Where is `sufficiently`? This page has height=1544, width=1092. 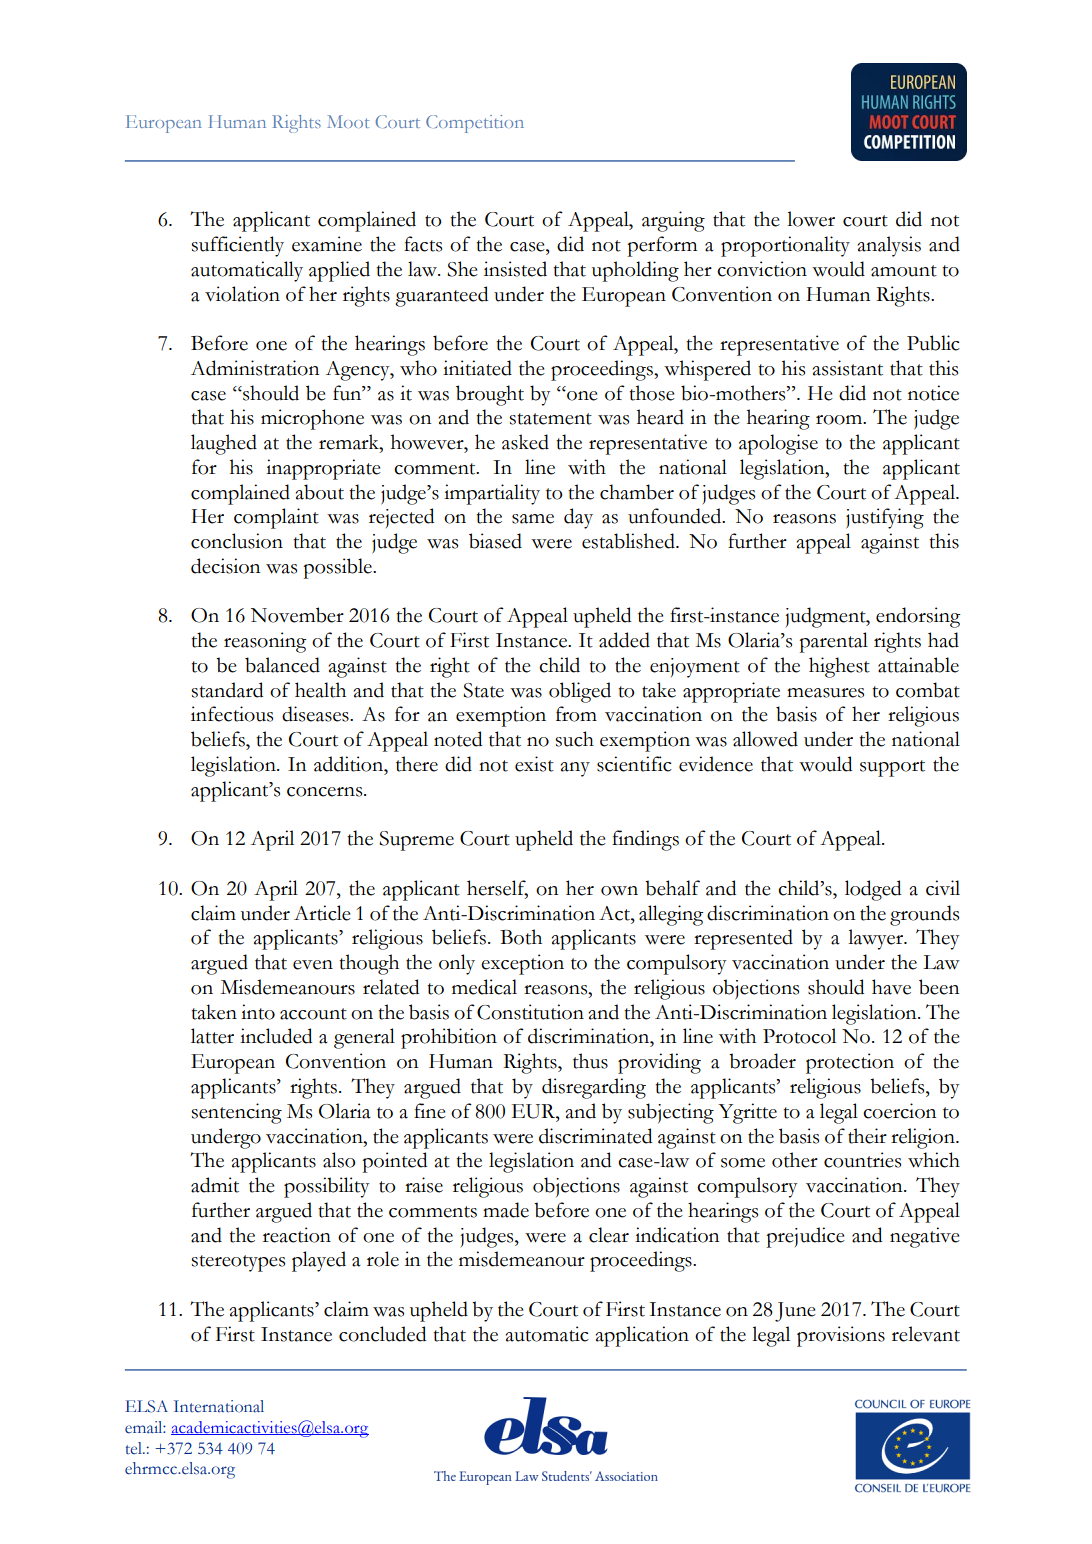 sufficiently is located at coordinates (237, 246).
